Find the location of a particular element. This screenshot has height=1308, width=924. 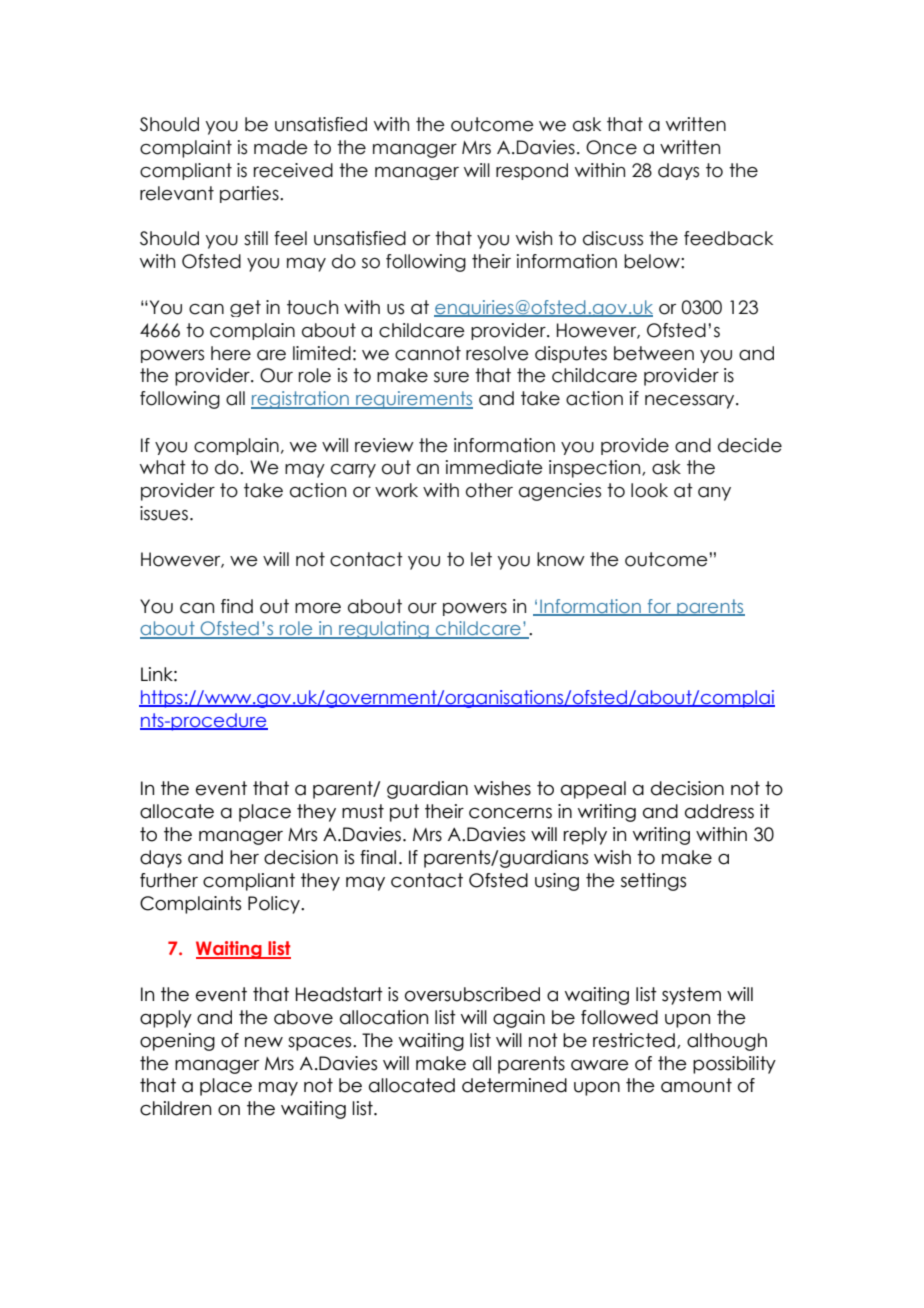

feedback is located at coordinates (728, 238).
